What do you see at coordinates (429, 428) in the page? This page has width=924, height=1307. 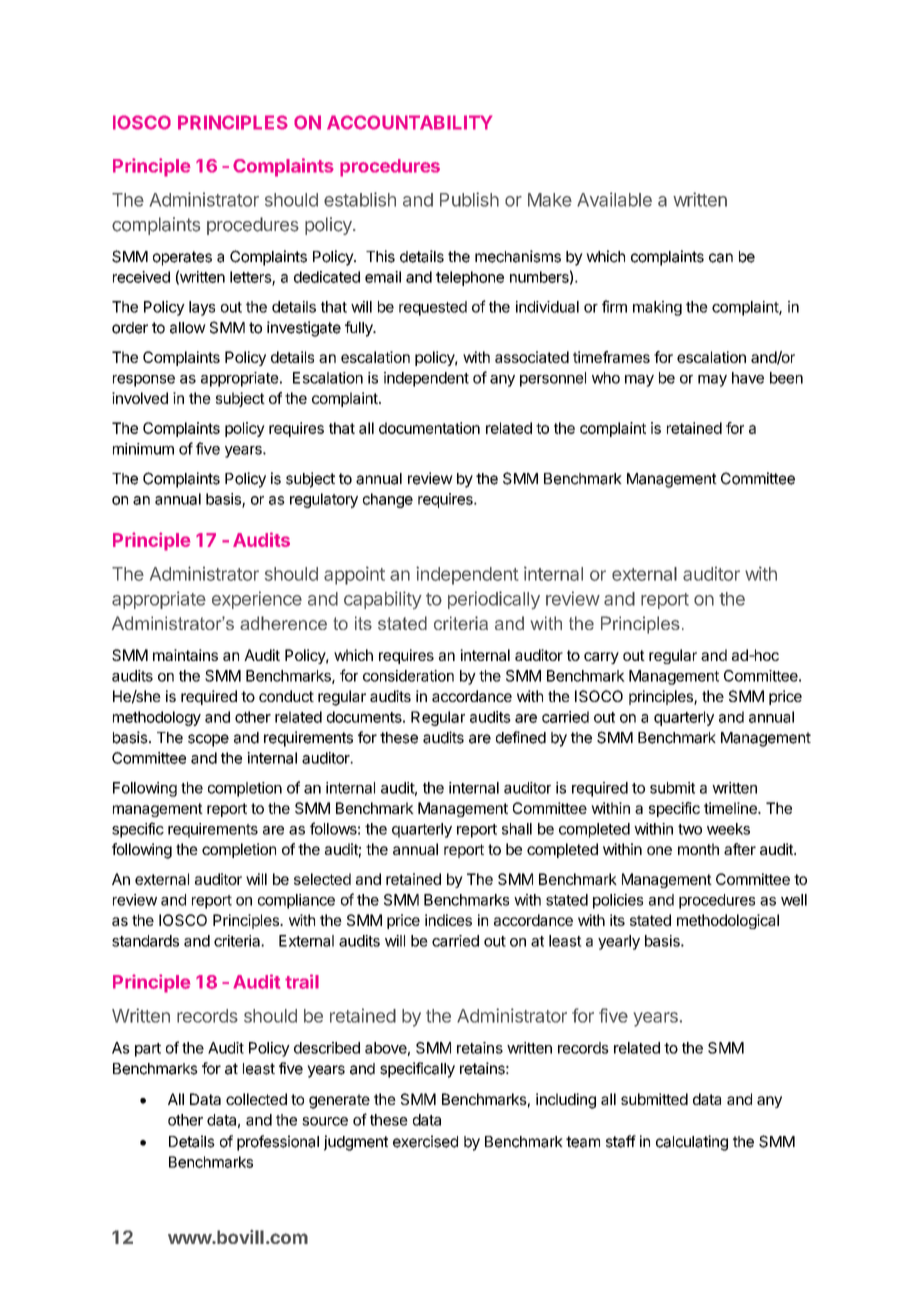 I see `documentation` at bounding box center [429, 428].
